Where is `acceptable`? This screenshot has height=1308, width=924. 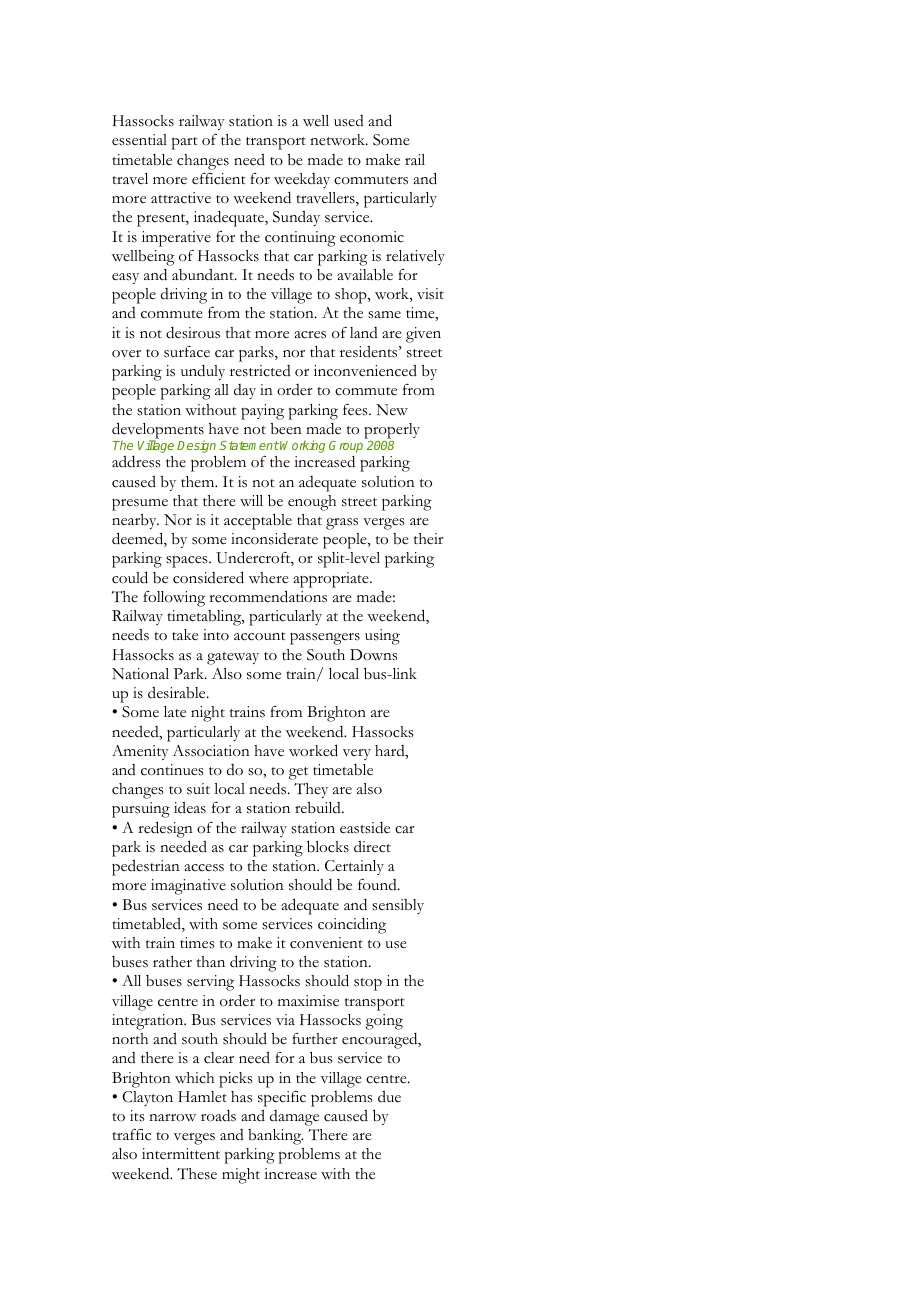 acceptable is located at coordinates (258, 521).
